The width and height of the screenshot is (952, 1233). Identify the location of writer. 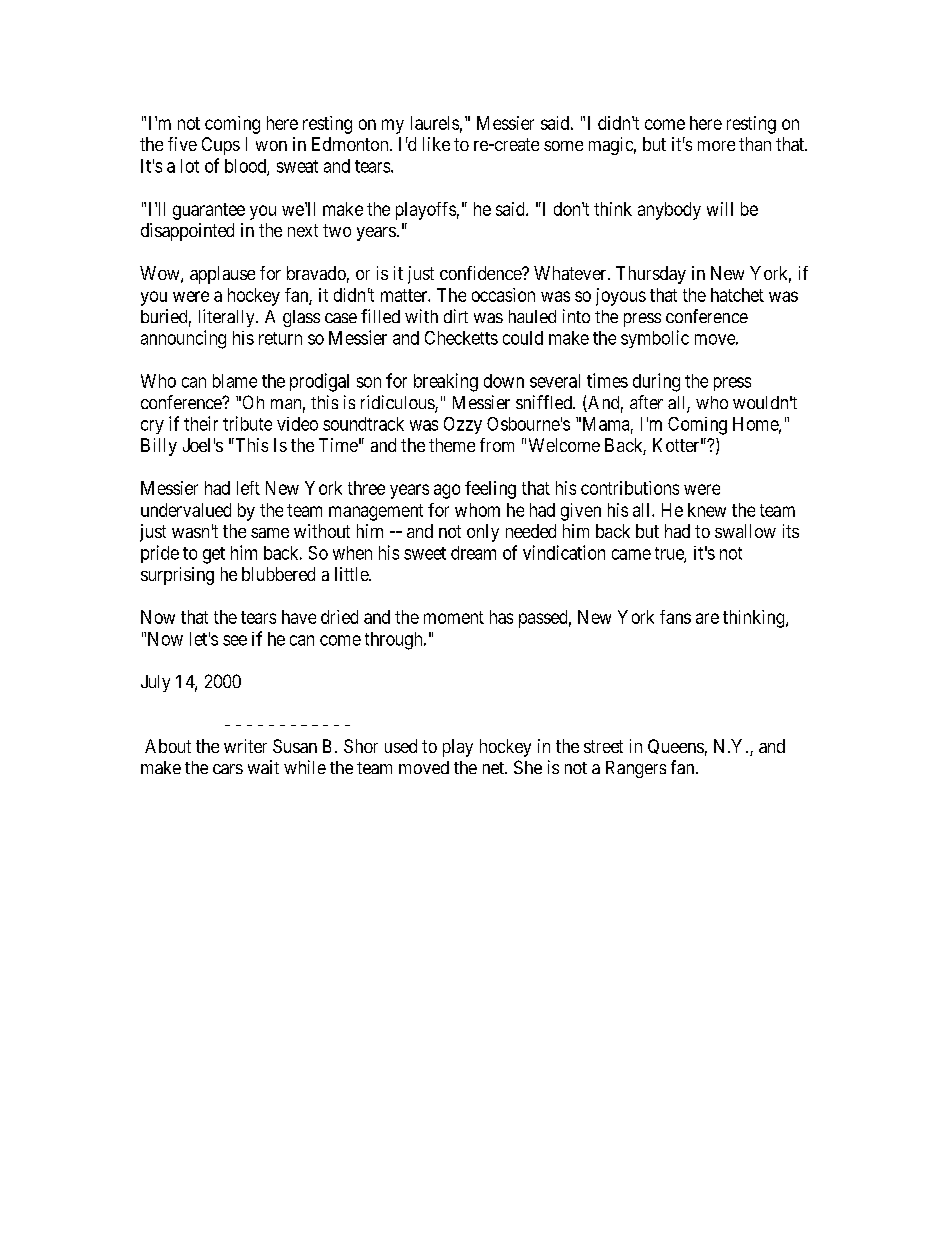
(245, 746).
